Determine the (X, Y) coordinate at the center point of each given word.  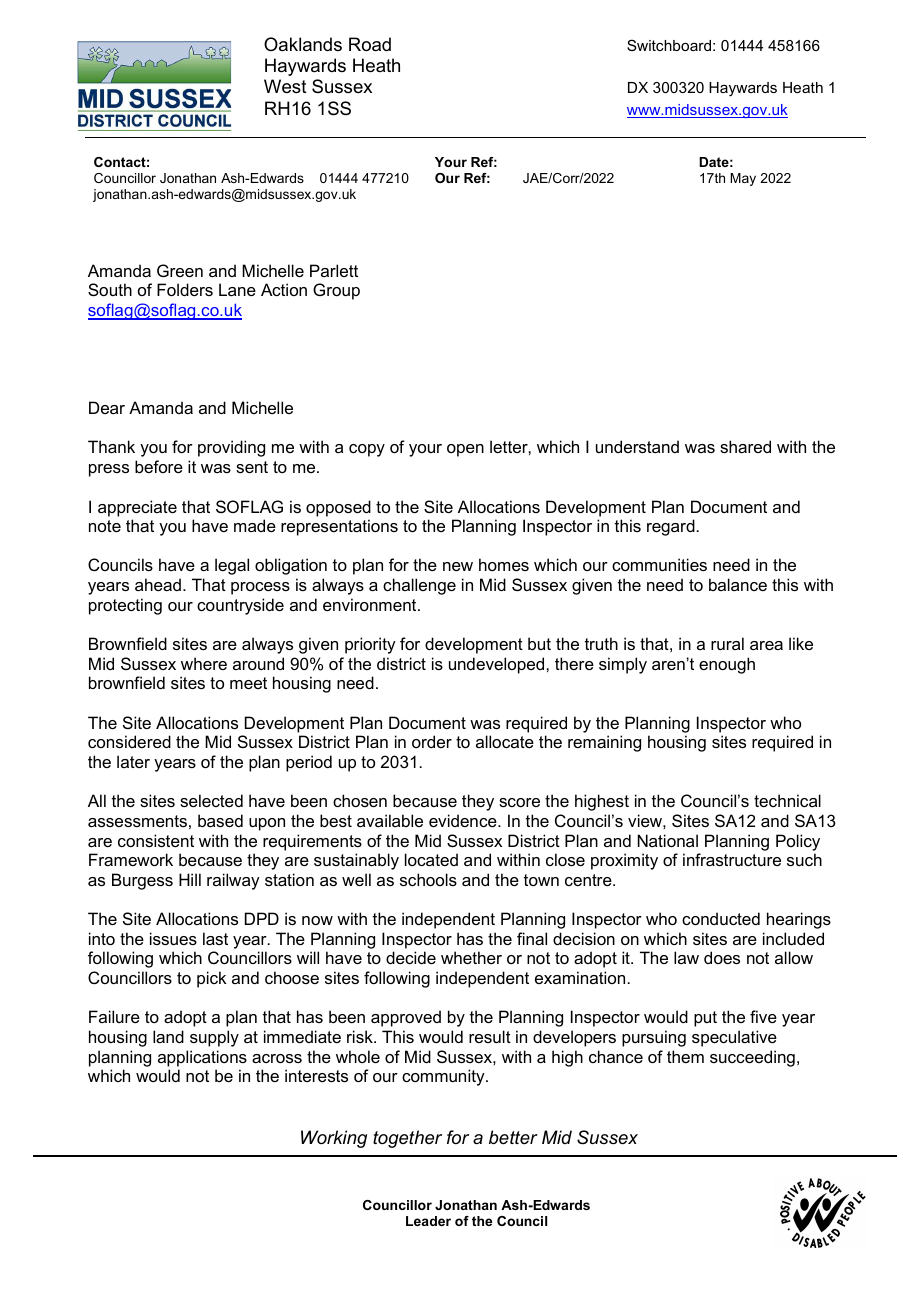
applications (202, 1058)
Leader (428, 1221)
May (743, 179)
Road (370, 44)
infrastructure (732, 859)
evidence (464, 820)
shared (745, 446)
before (159, 466)
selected (211, 800)
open (465, 450)
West (285, 86)
